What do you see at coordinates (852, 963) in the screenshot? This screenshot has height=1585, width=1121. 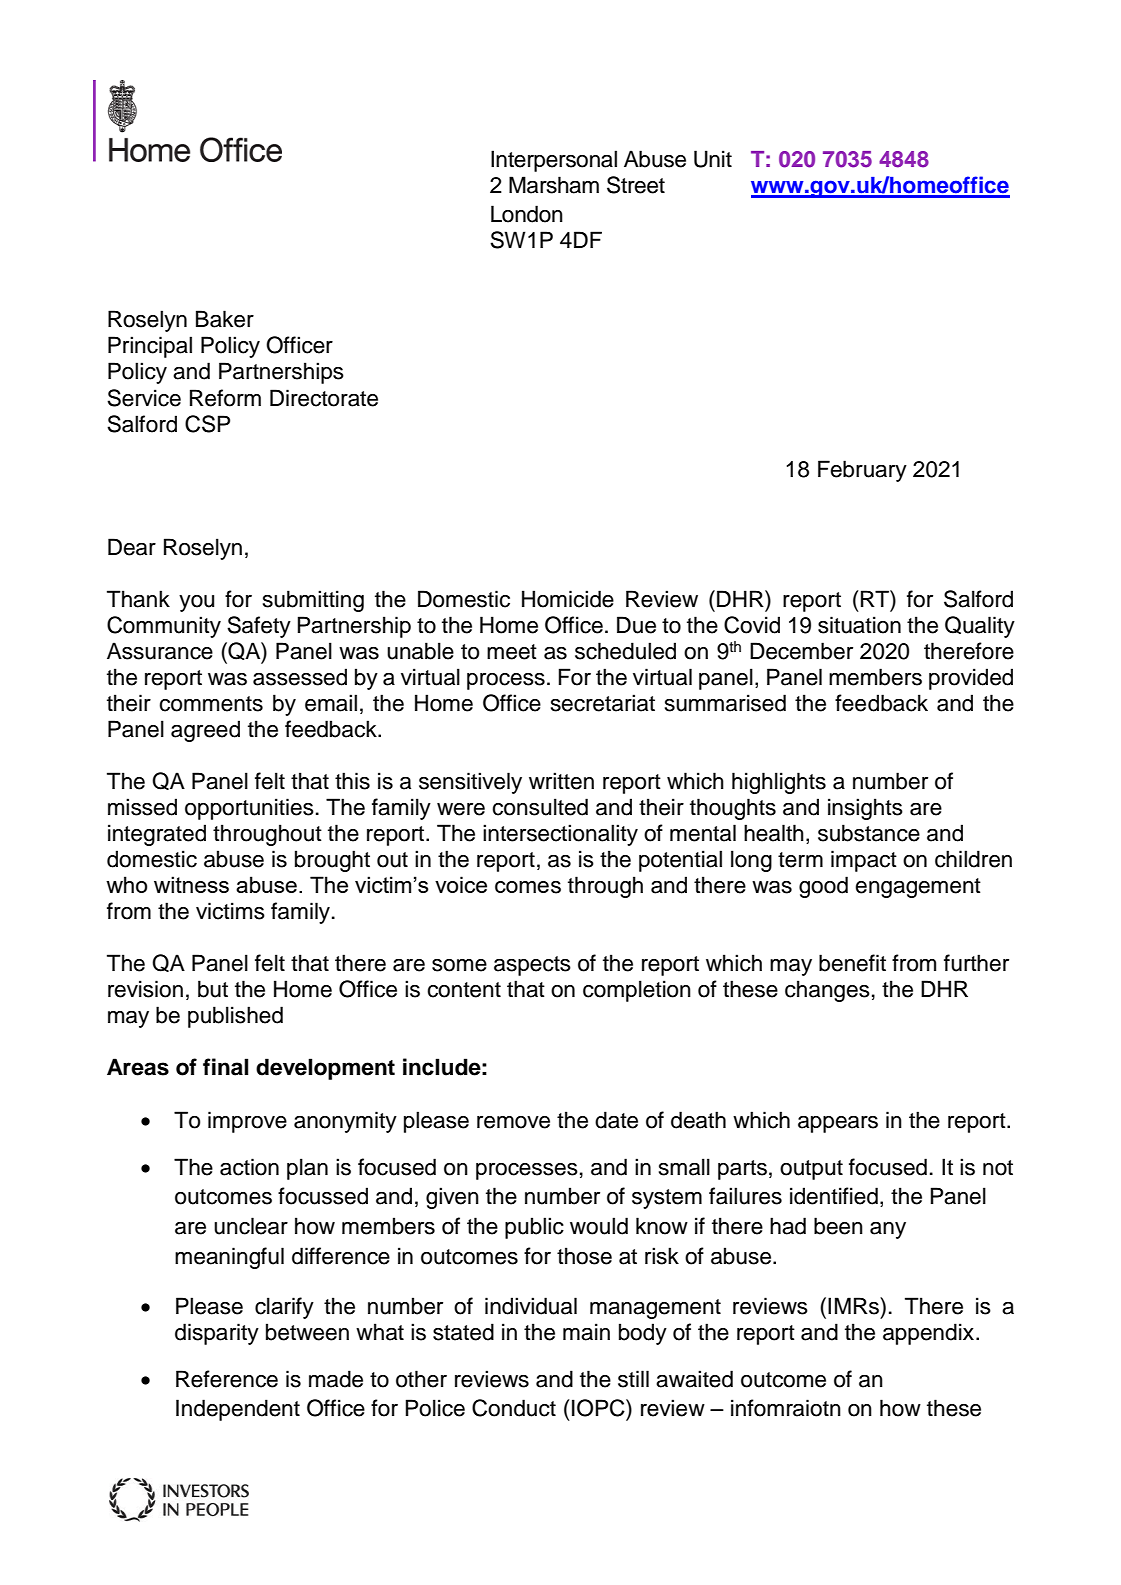 I see `benefit` at bounding box center [852, 963].
